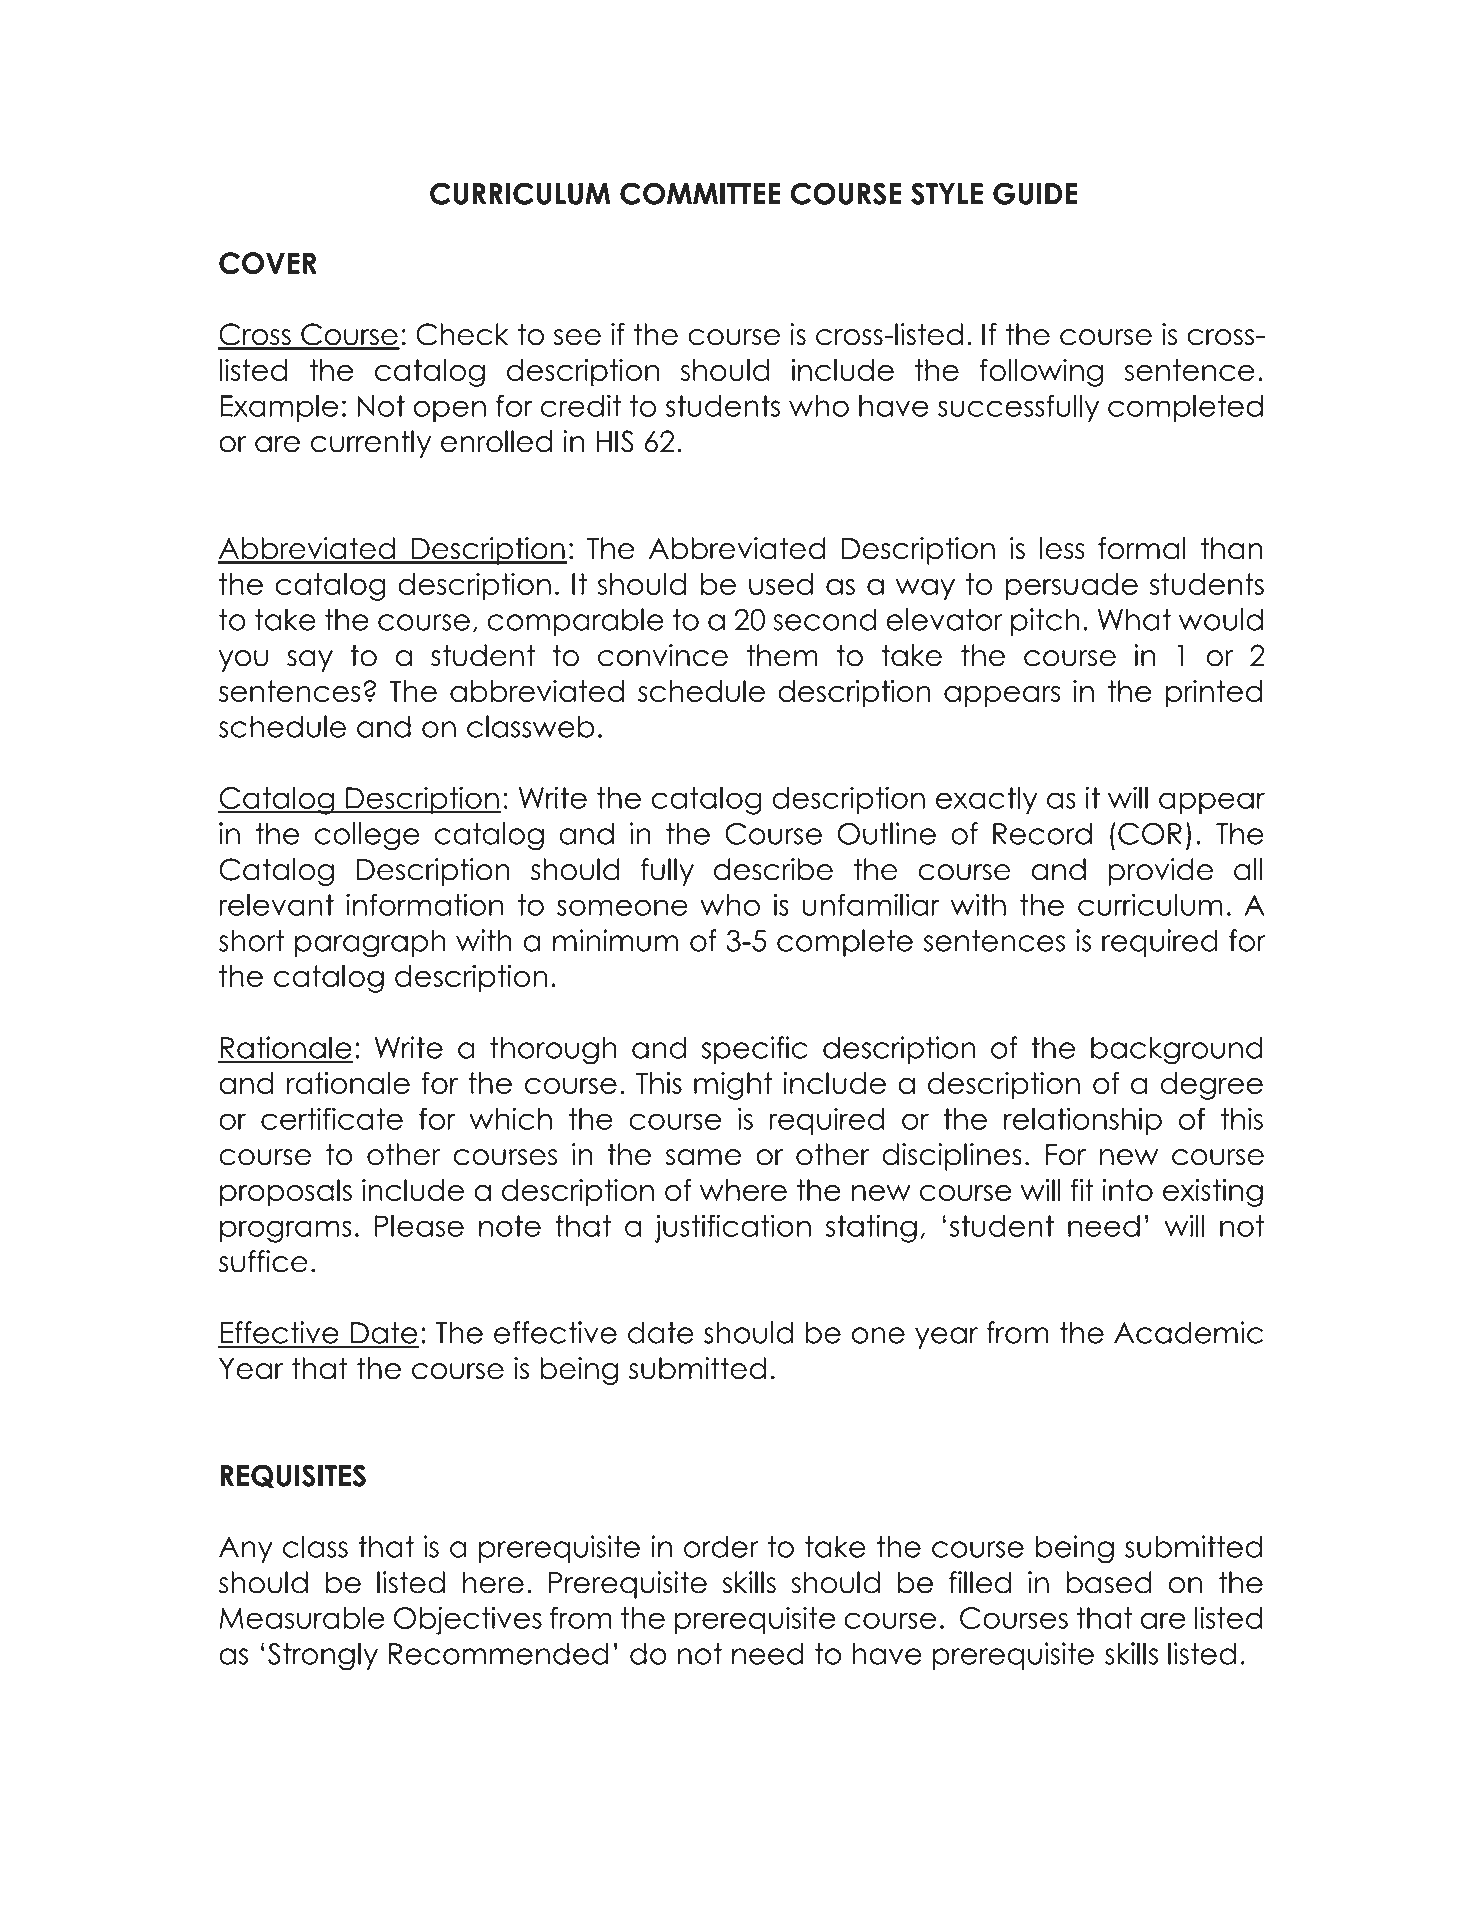  Describe the element at coordinates (721, 1546) in the screenshot. I see `order` at that location.
